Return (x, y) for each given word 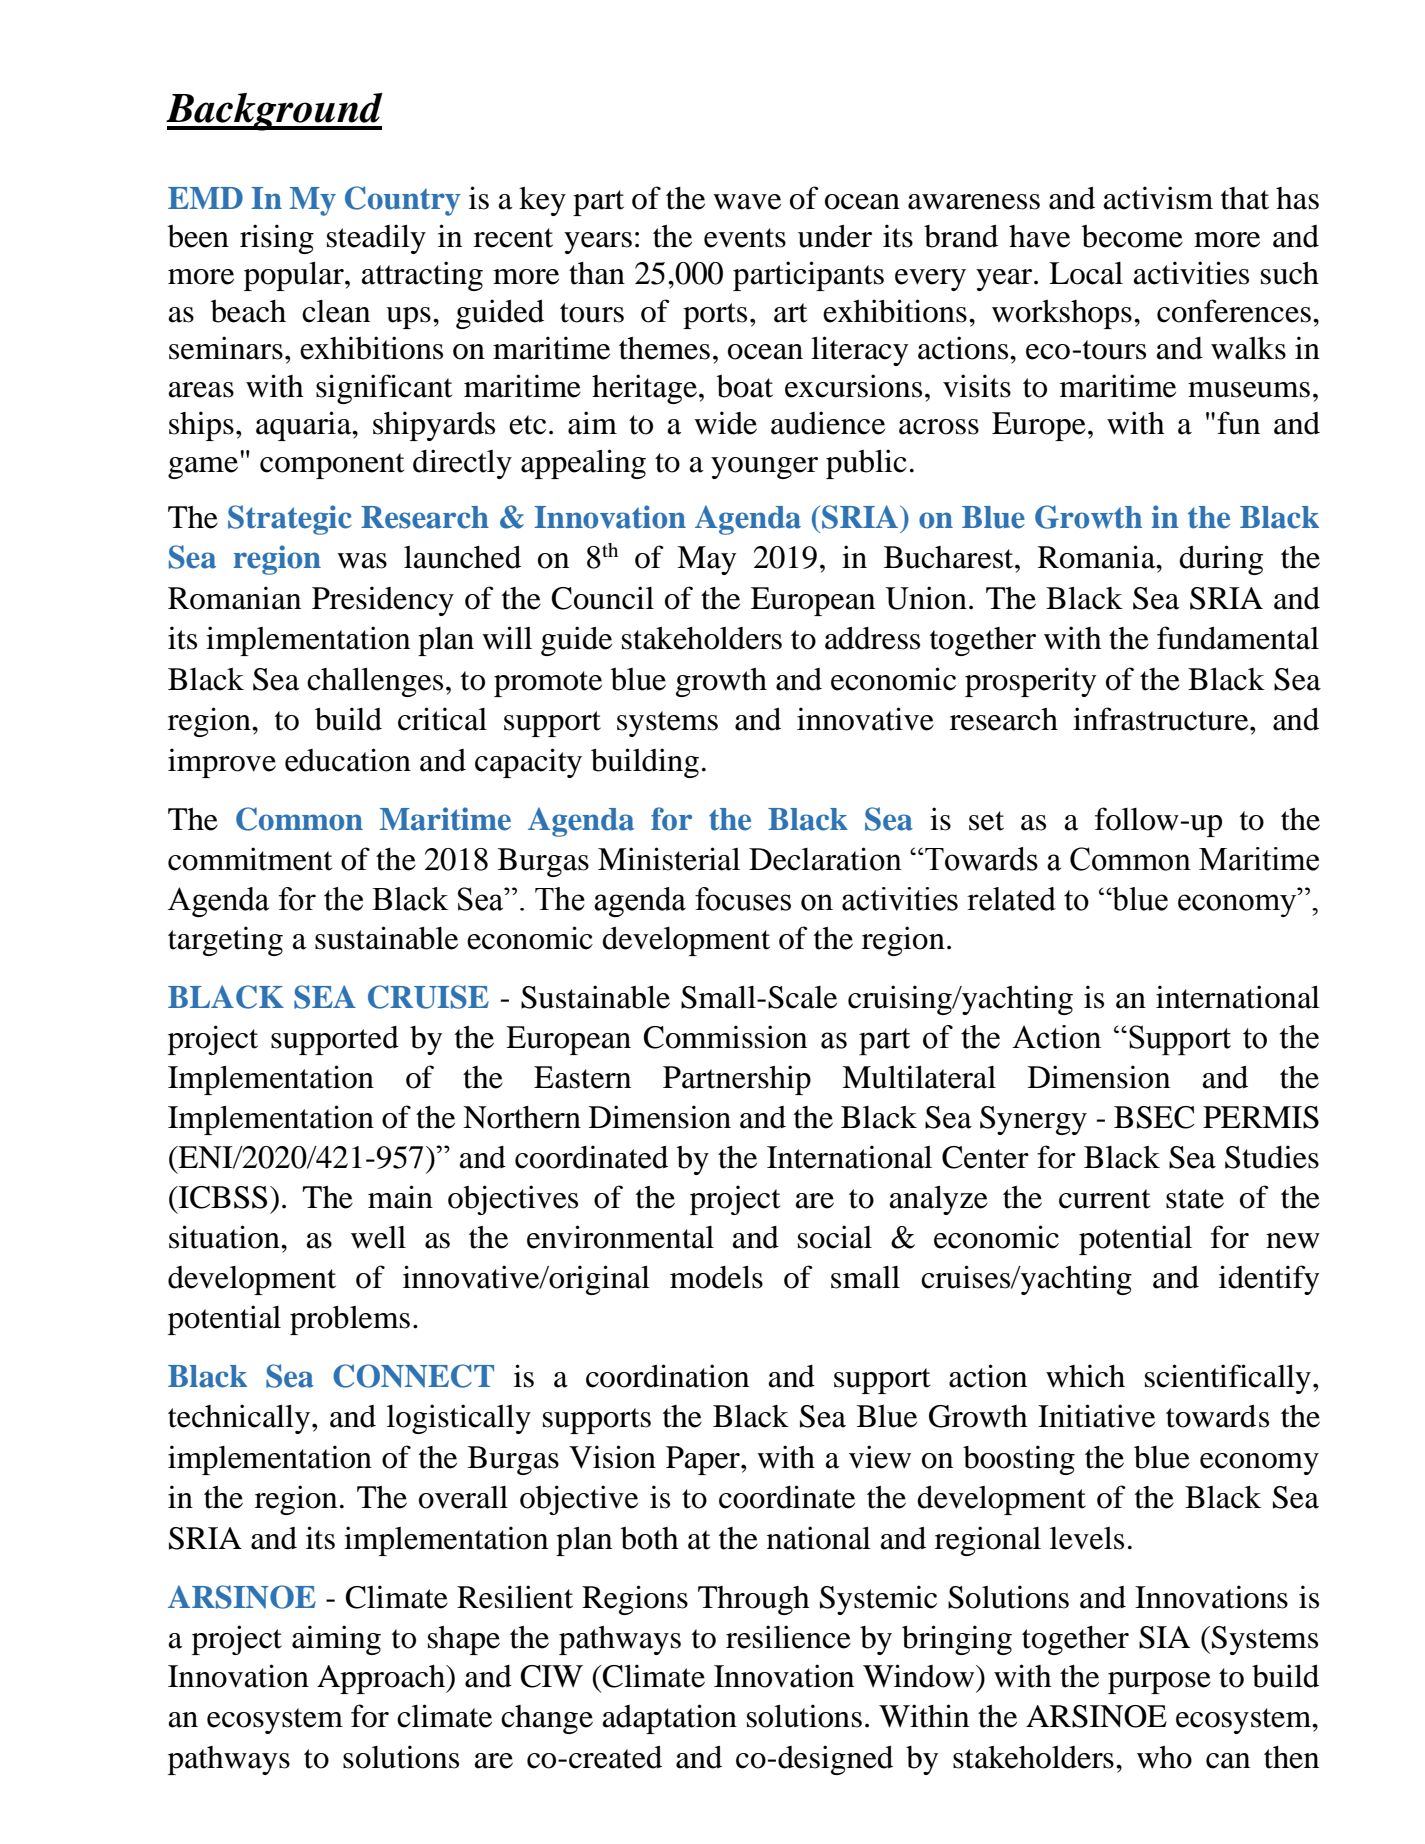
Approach (382, 1679)
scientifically (1228, 1379)
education (348, 760)
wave (747, 202)
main (400, 1197)
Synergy (1033, 1120)
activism (1158, 198)
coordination (667, 1376)
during (1221, 560)
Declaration (825, 859)
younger (764, 468)
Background (274, 112)
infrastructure (1162, 719)
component (332, 466)
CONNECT (413, 1376)
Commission (725, 1037)
